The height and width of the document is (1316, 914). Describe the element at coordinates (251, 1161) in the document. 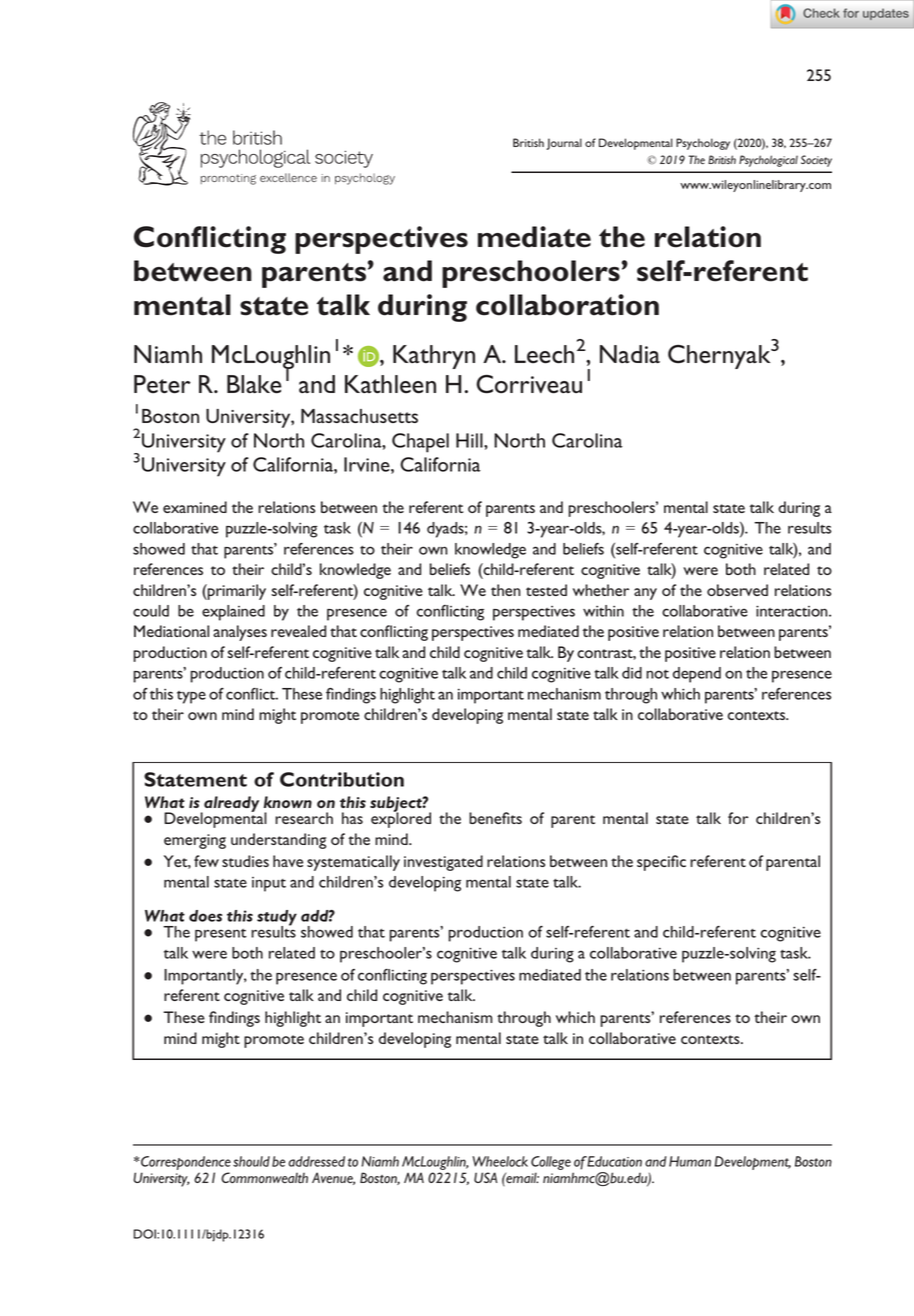

I see `should` at that location.
